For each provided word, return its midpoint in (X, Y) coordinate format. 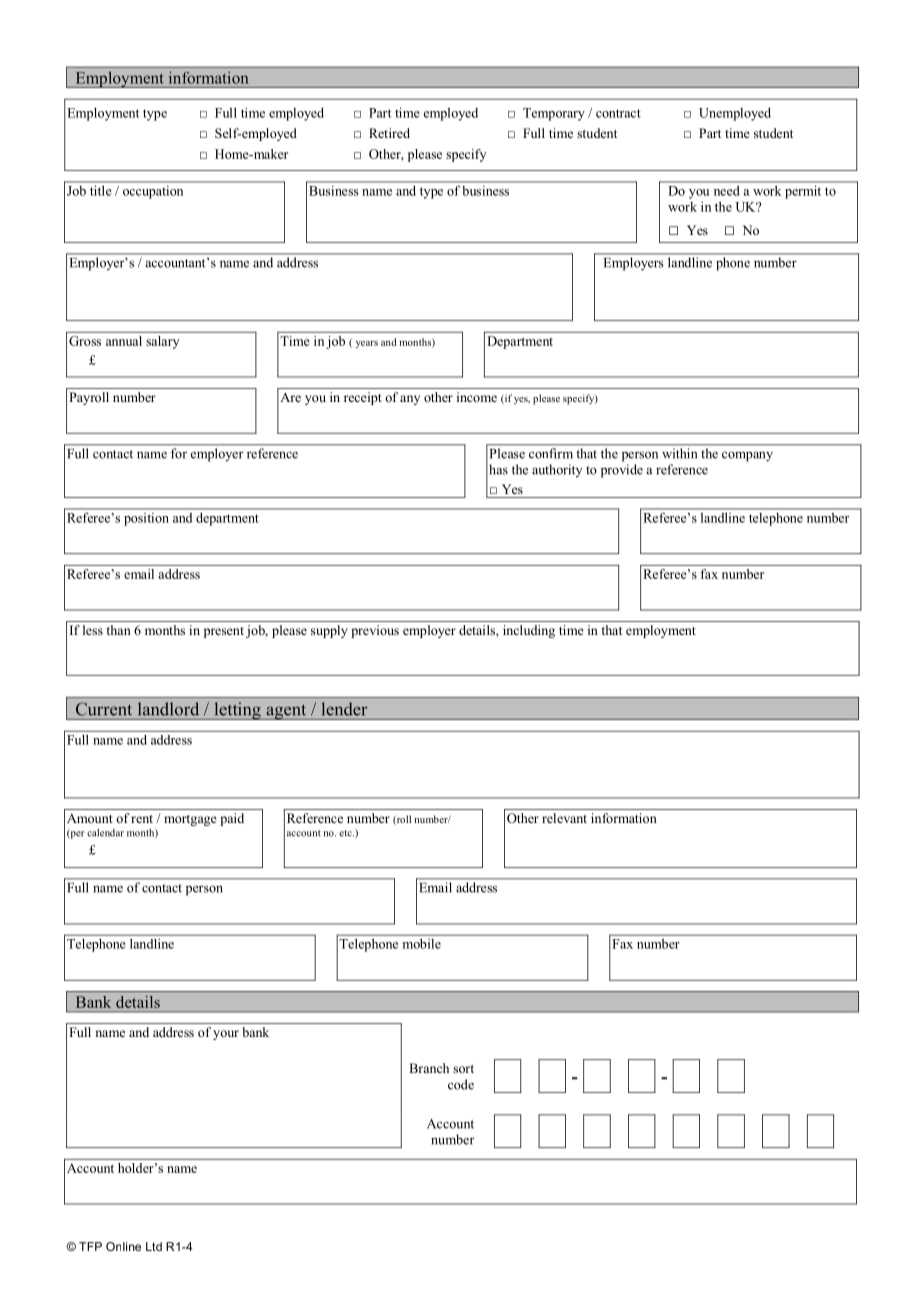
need (726, 191)
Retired (389, 133)
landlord (168, 709)
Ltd (154, 1246)
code (461, 1084)
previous (375, 631)
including (529, 631)
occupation (153, 192)
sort (463, 1069)
